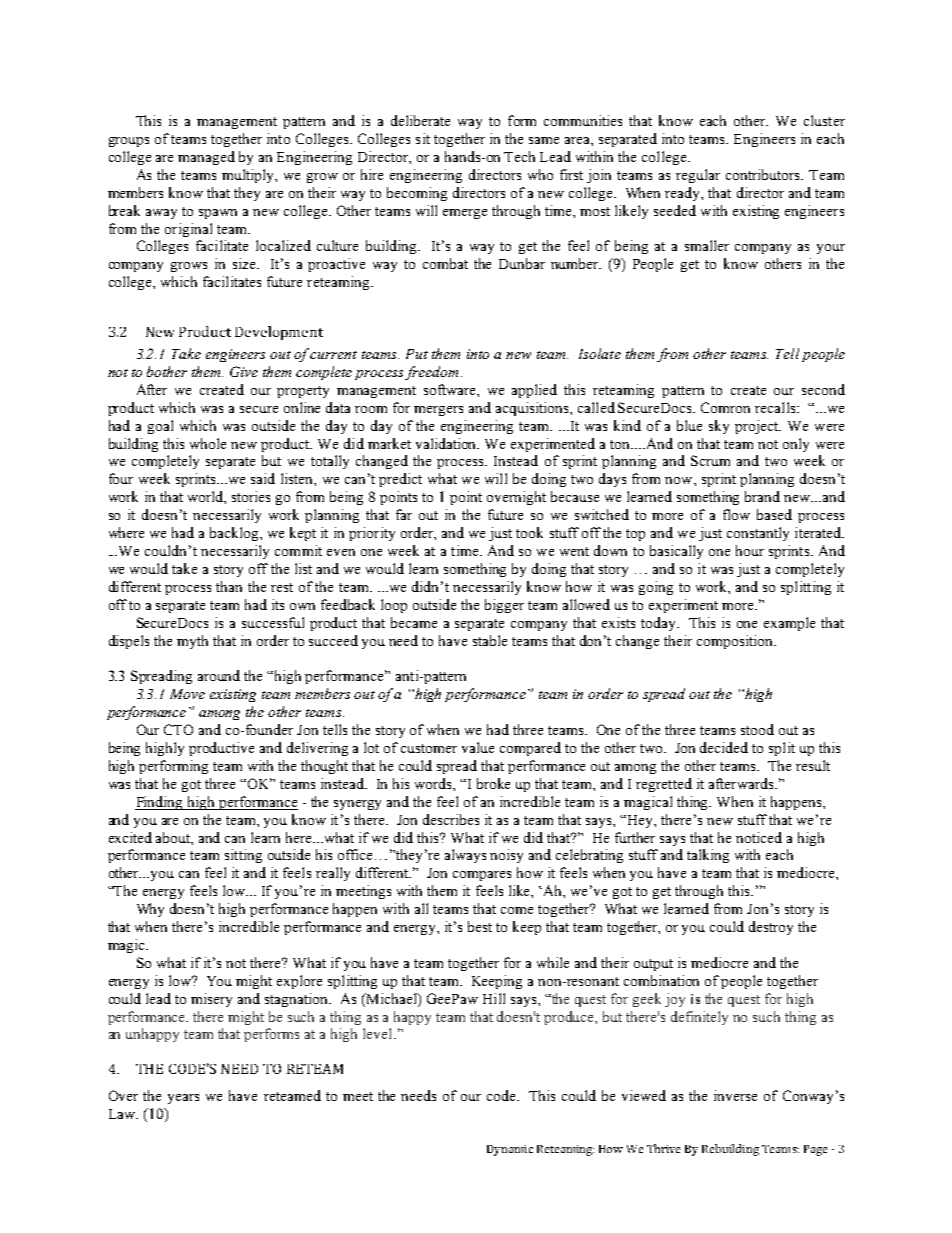  What do you see at coordinates (764, 174) in the image?
I see `contributors` at bounding box center [764, 174].
